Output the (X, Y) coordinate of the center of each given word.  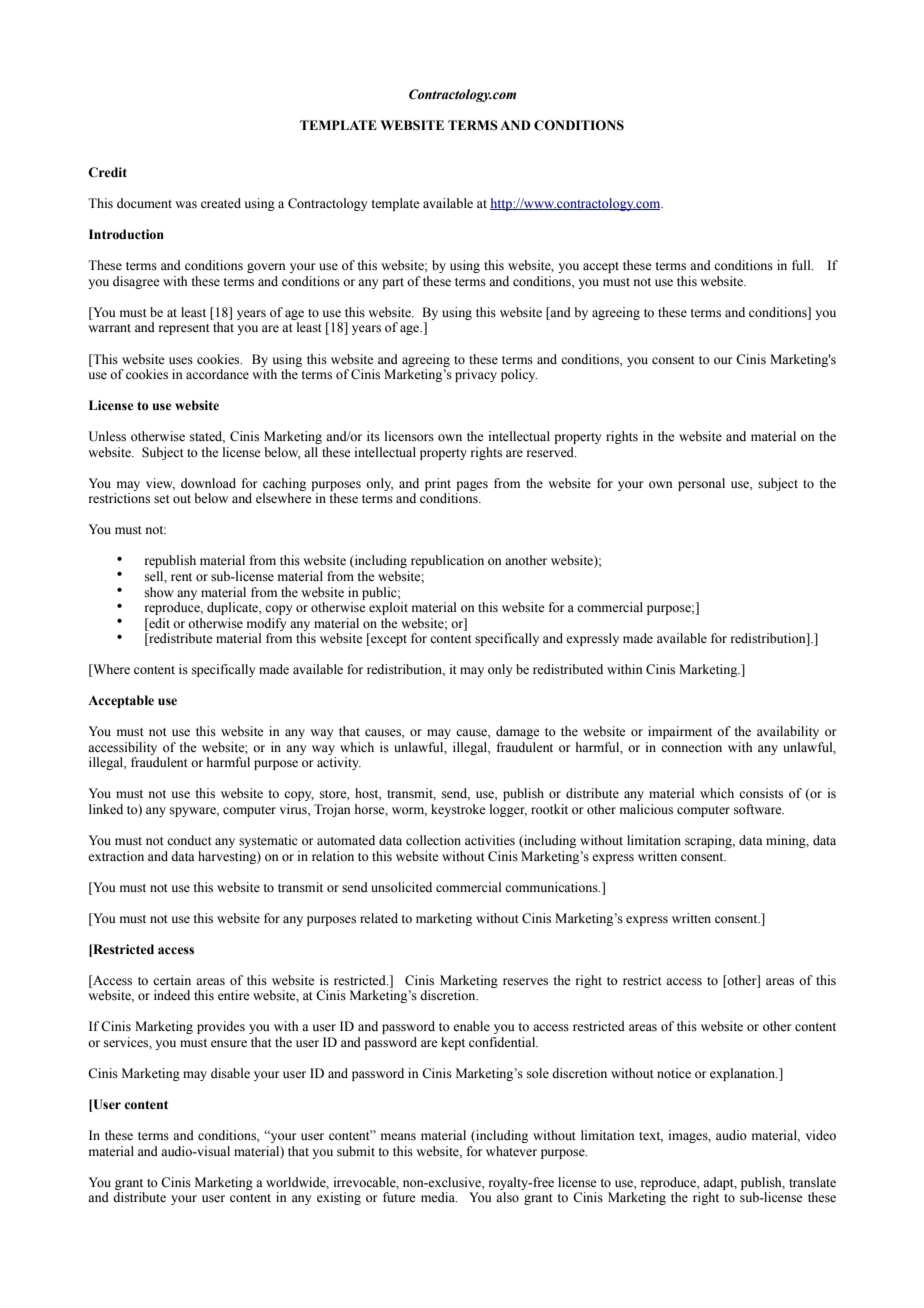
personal (701, 484)
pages (472, 486)
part (393, 283)
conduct (189, 840)
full (802, 265)
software (759, 809)
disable (230, 1073)
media (439, 1197)
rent (181, 577)
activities (490, 840)
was (186, 205)
